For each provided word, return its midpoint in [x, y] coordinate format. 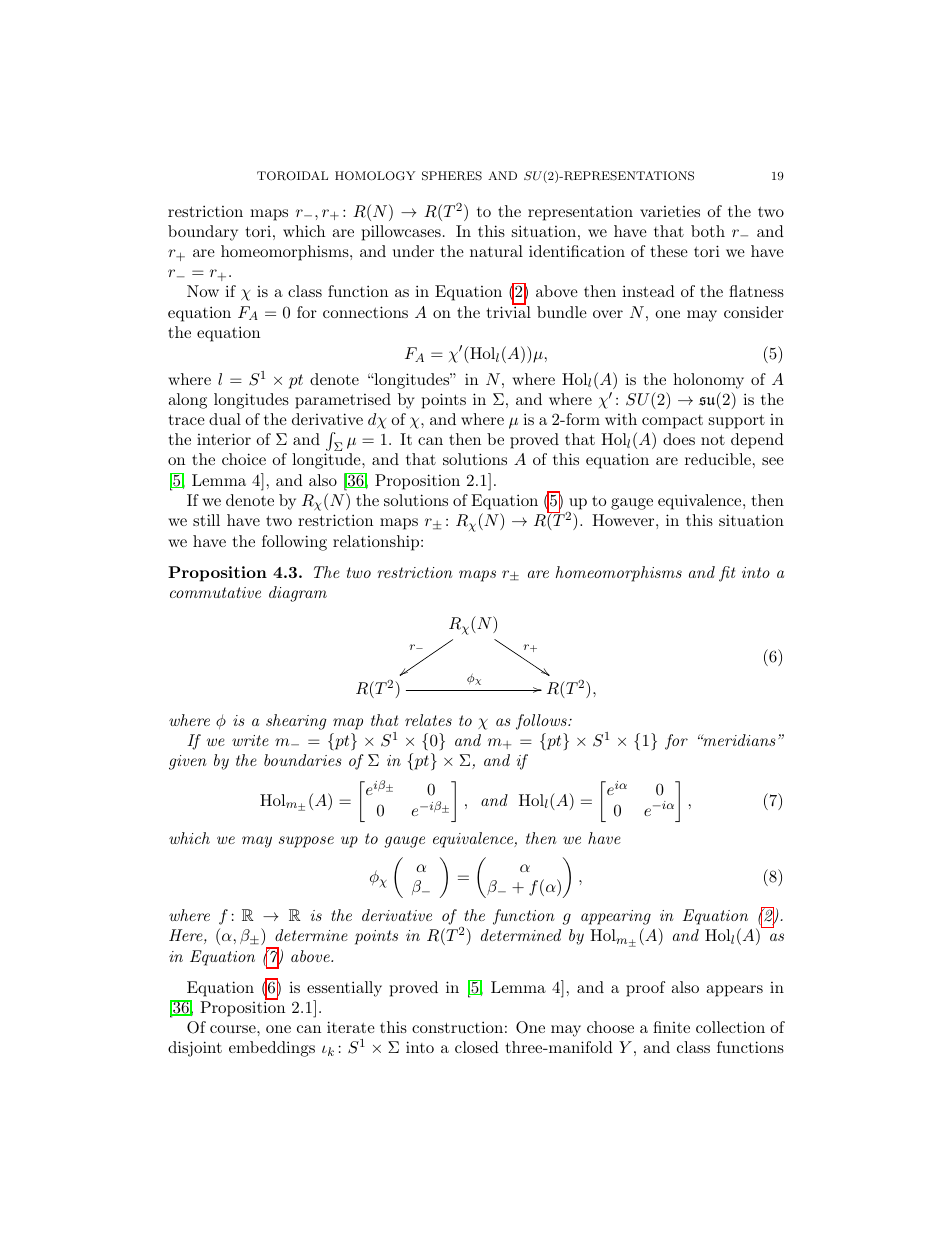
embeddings [272, 1049]
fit [727, 574]
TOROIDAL [292, 176]
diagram [298, 594]
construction [457, 1027]
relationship [377, 543]
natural [496, 251]
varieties [670, 211]
